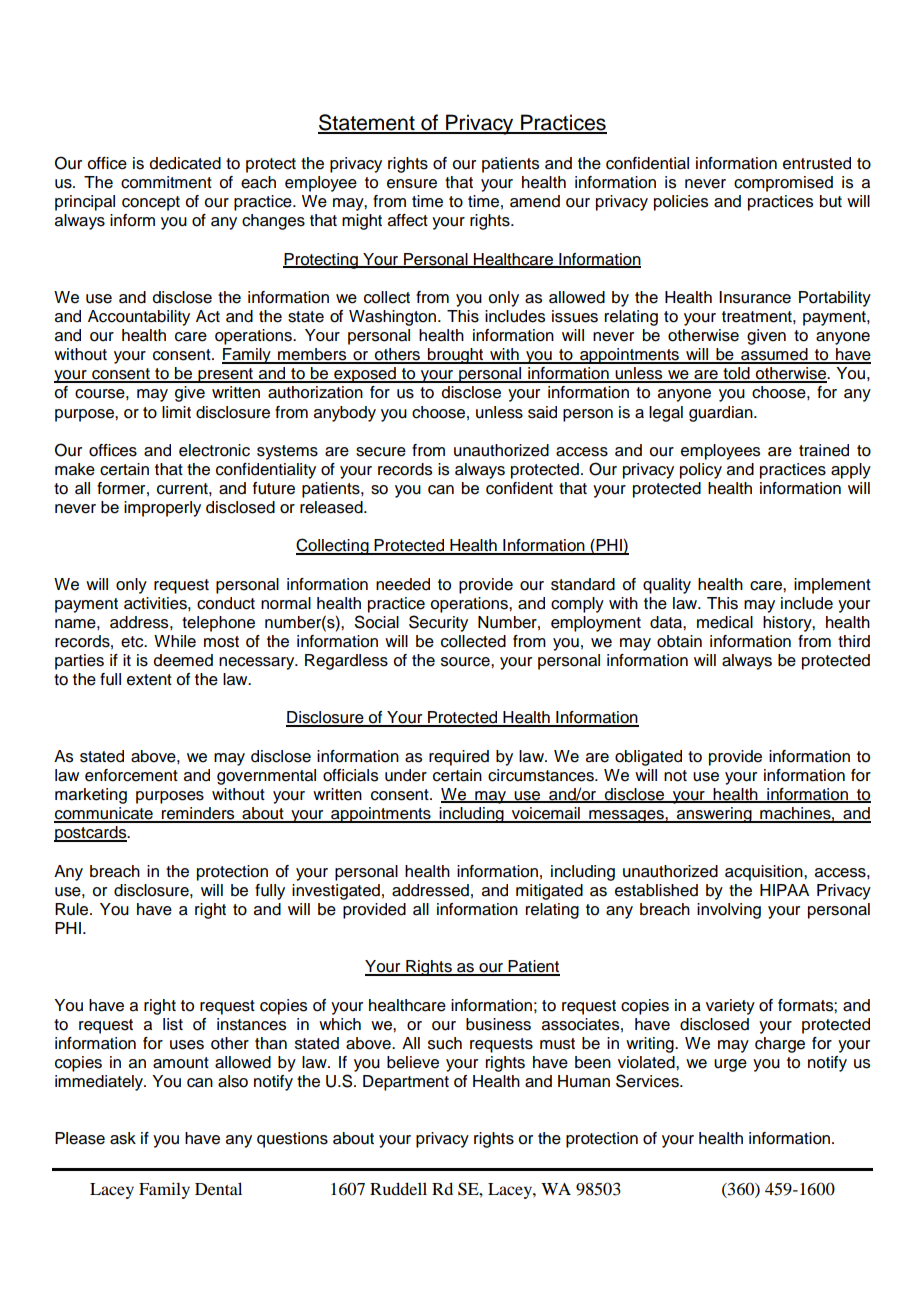 The image size is (924, 1308). What do you see at coordinates (162, 509) in the document?
I see `improperly` at bounding box center [162, 509].
